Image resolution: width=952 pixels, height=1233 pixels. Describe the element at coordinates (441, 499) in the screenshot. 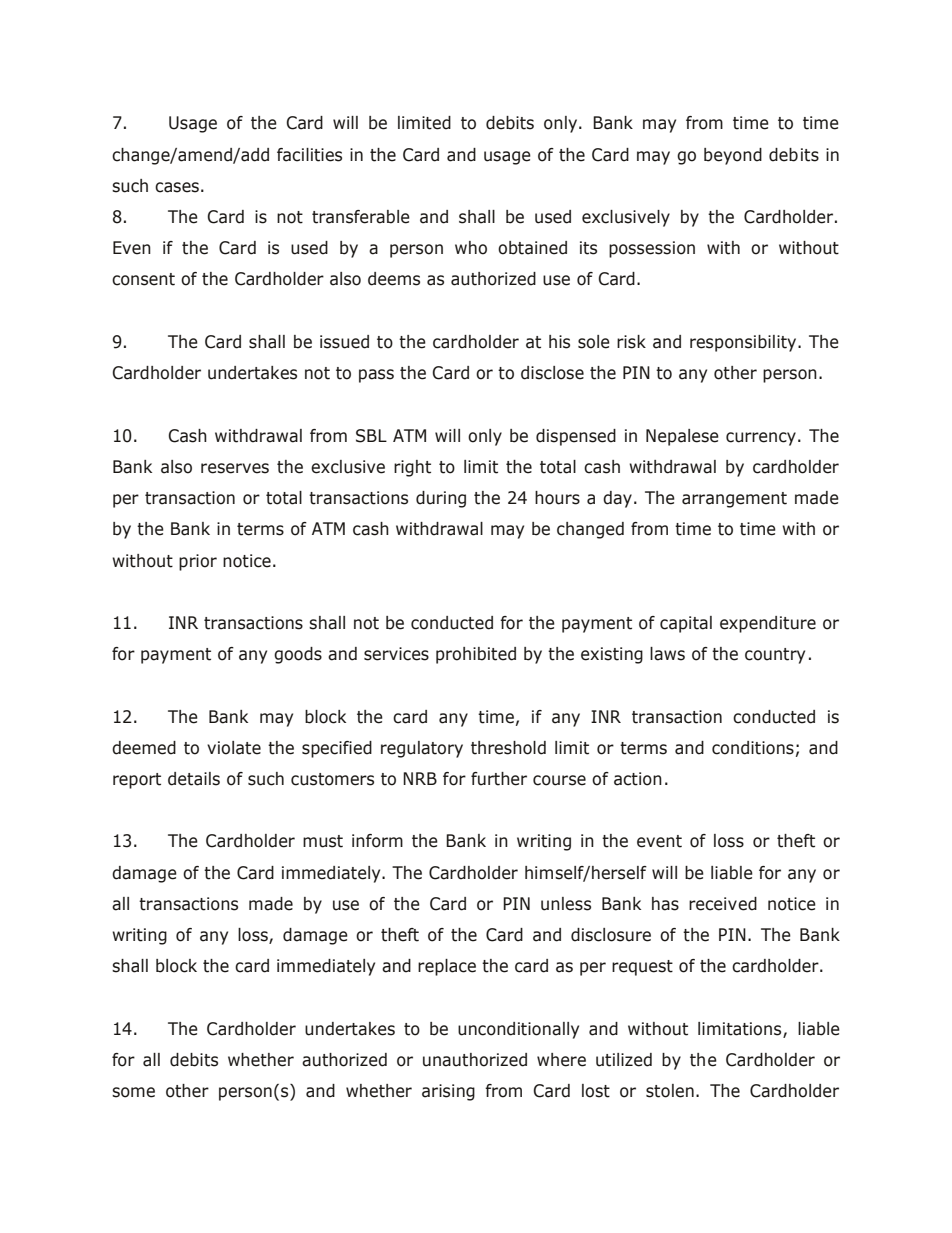

I see `during` at that location.
